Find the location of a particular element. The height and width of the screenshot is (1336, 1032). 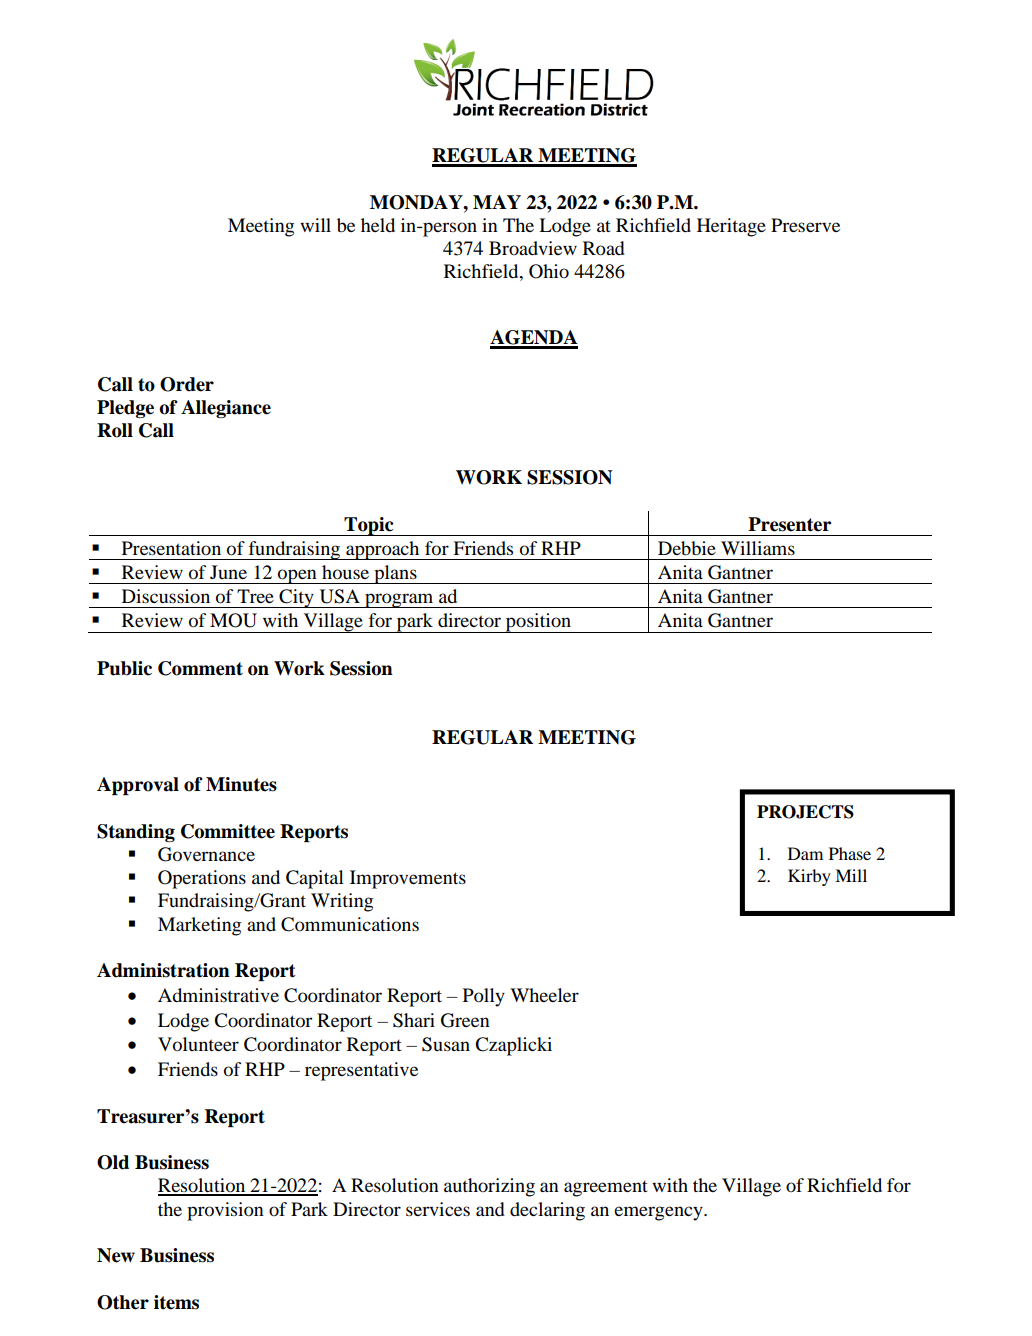

services is located at coordinates (438, 1209).
